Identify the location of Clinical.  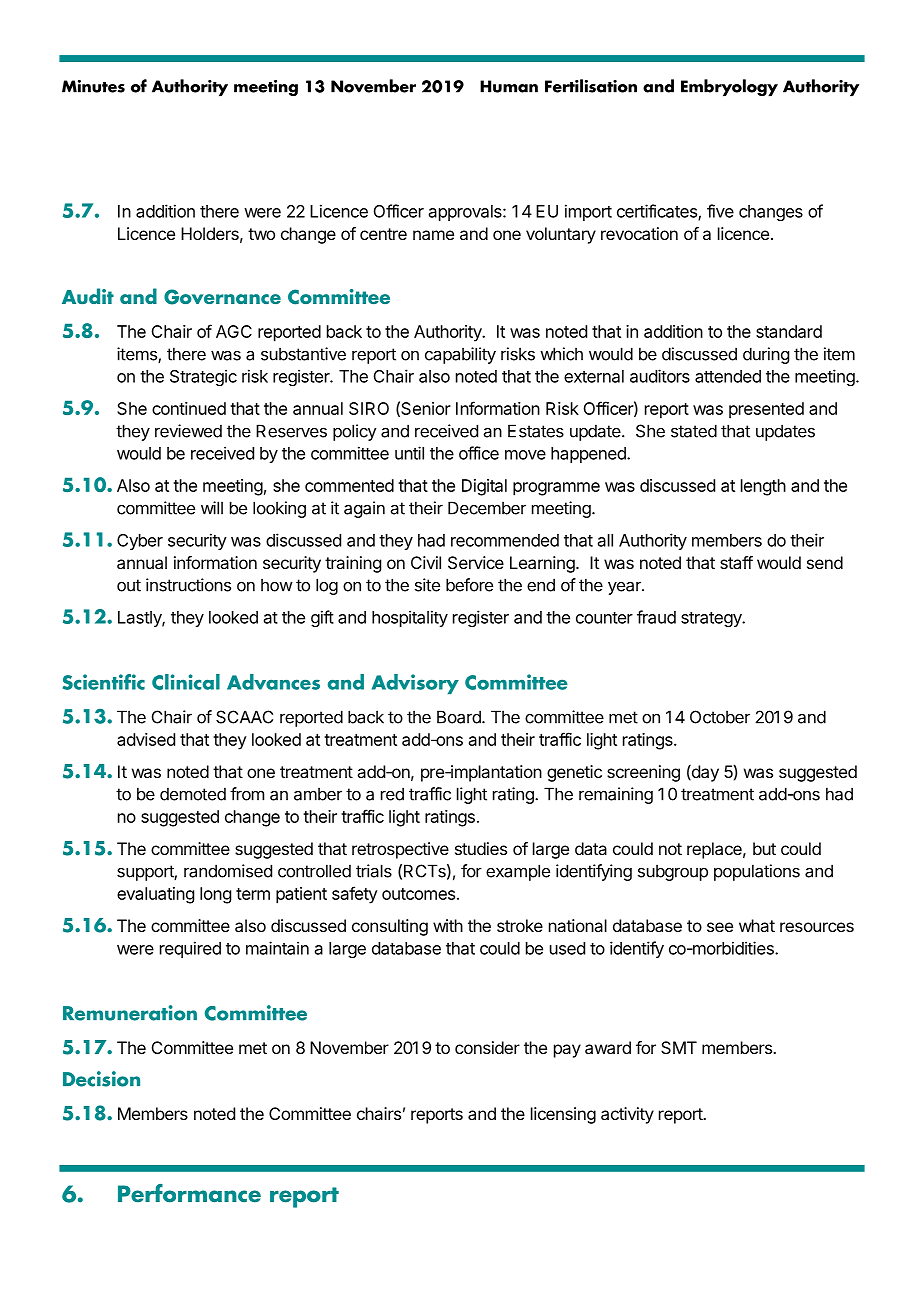
(186, 682).
